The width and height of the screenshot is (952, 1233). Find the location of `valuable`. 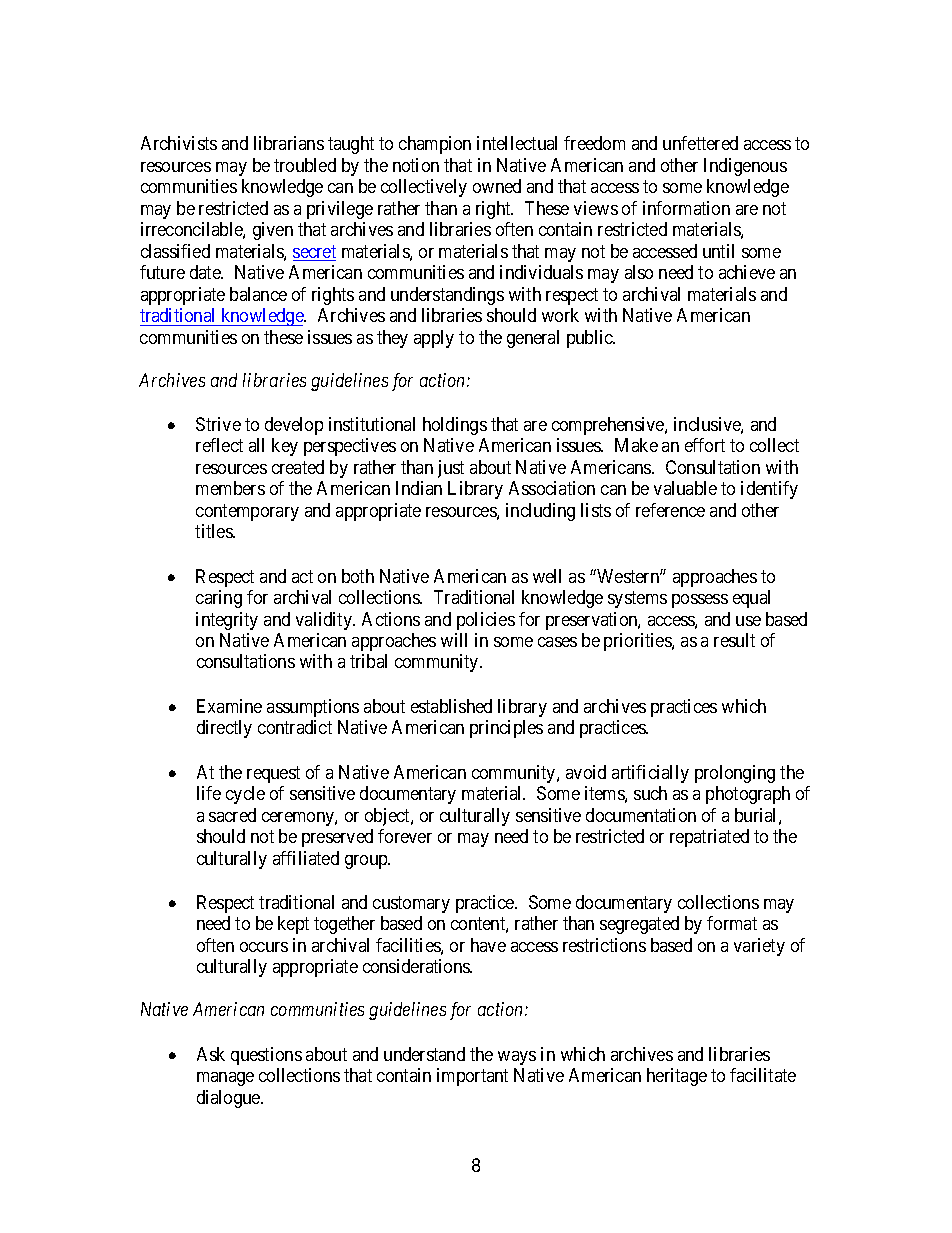

valuable is located at coordinates (685, 488).
